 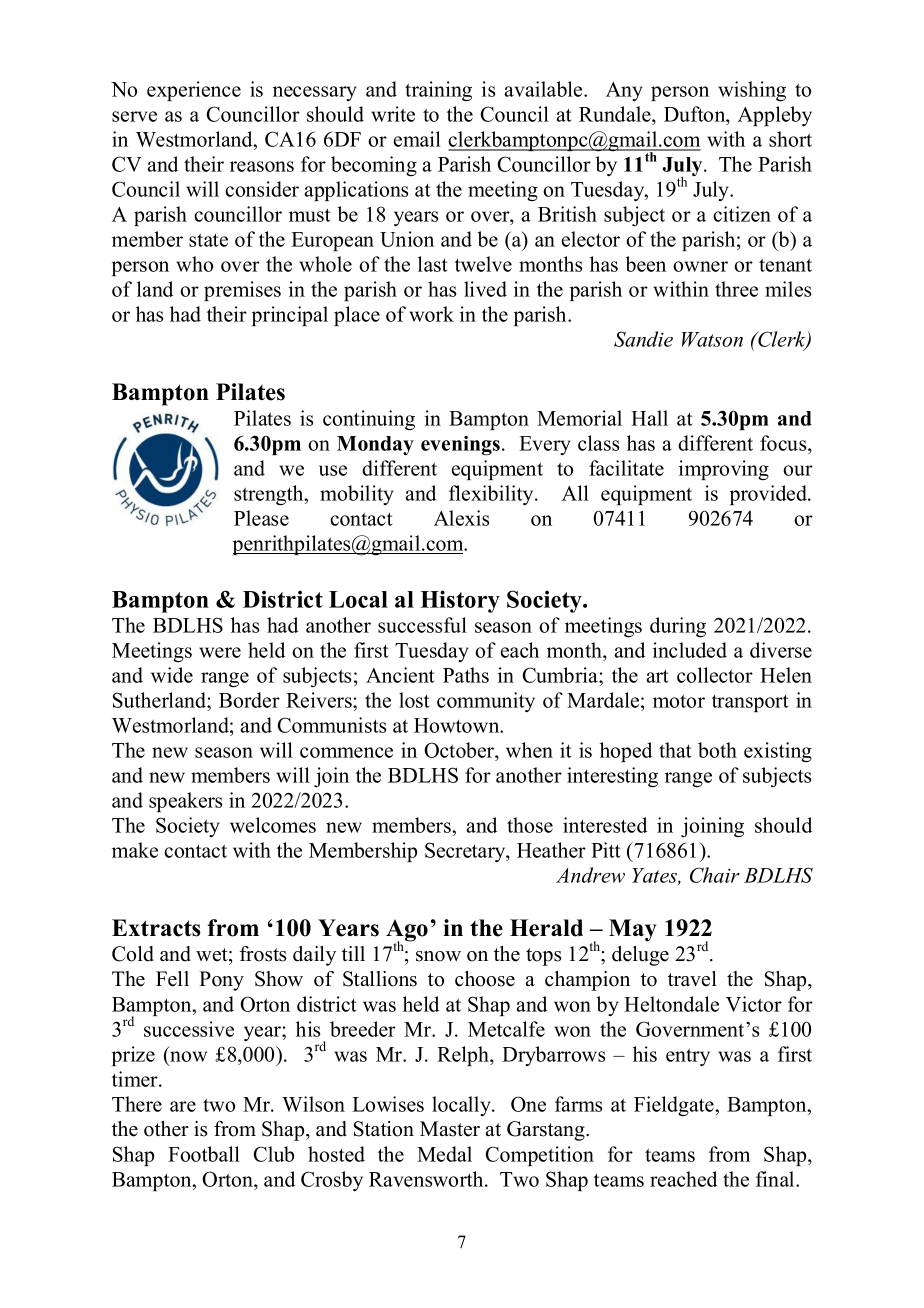 What do you see at coordinates (261, 518) in the screenshot?
I see `Please` at bounding box center [261, 518].
